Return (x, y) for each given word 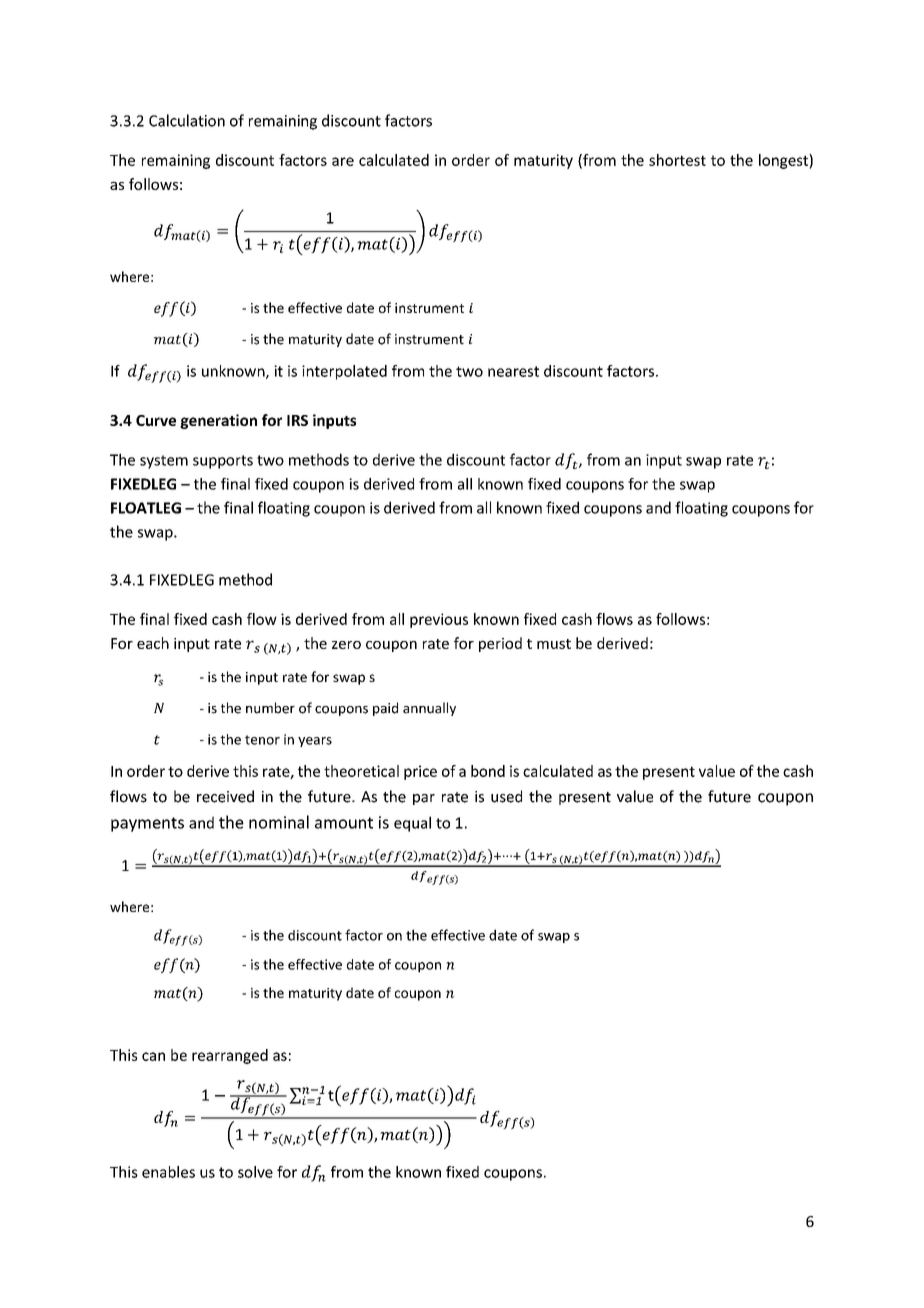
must (554, 644)
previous (439, 620)
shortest (677, 160)
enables (168, 1172)
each (153, 643)
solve (255, 1172)
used (506, 796)
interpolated (344, 372)
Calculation (187, 120)
